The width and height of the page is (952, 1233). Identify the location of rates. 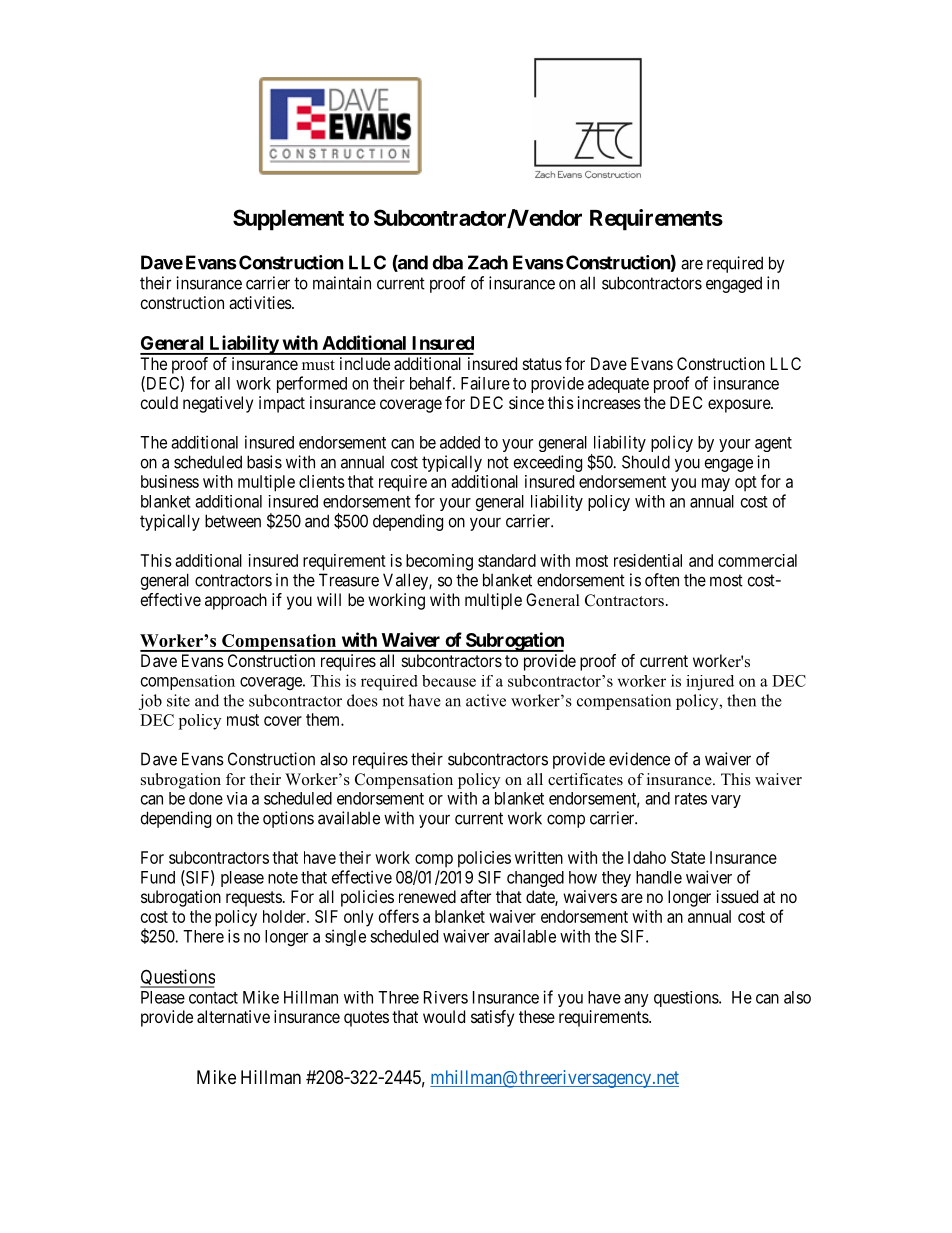
(691, 799).
